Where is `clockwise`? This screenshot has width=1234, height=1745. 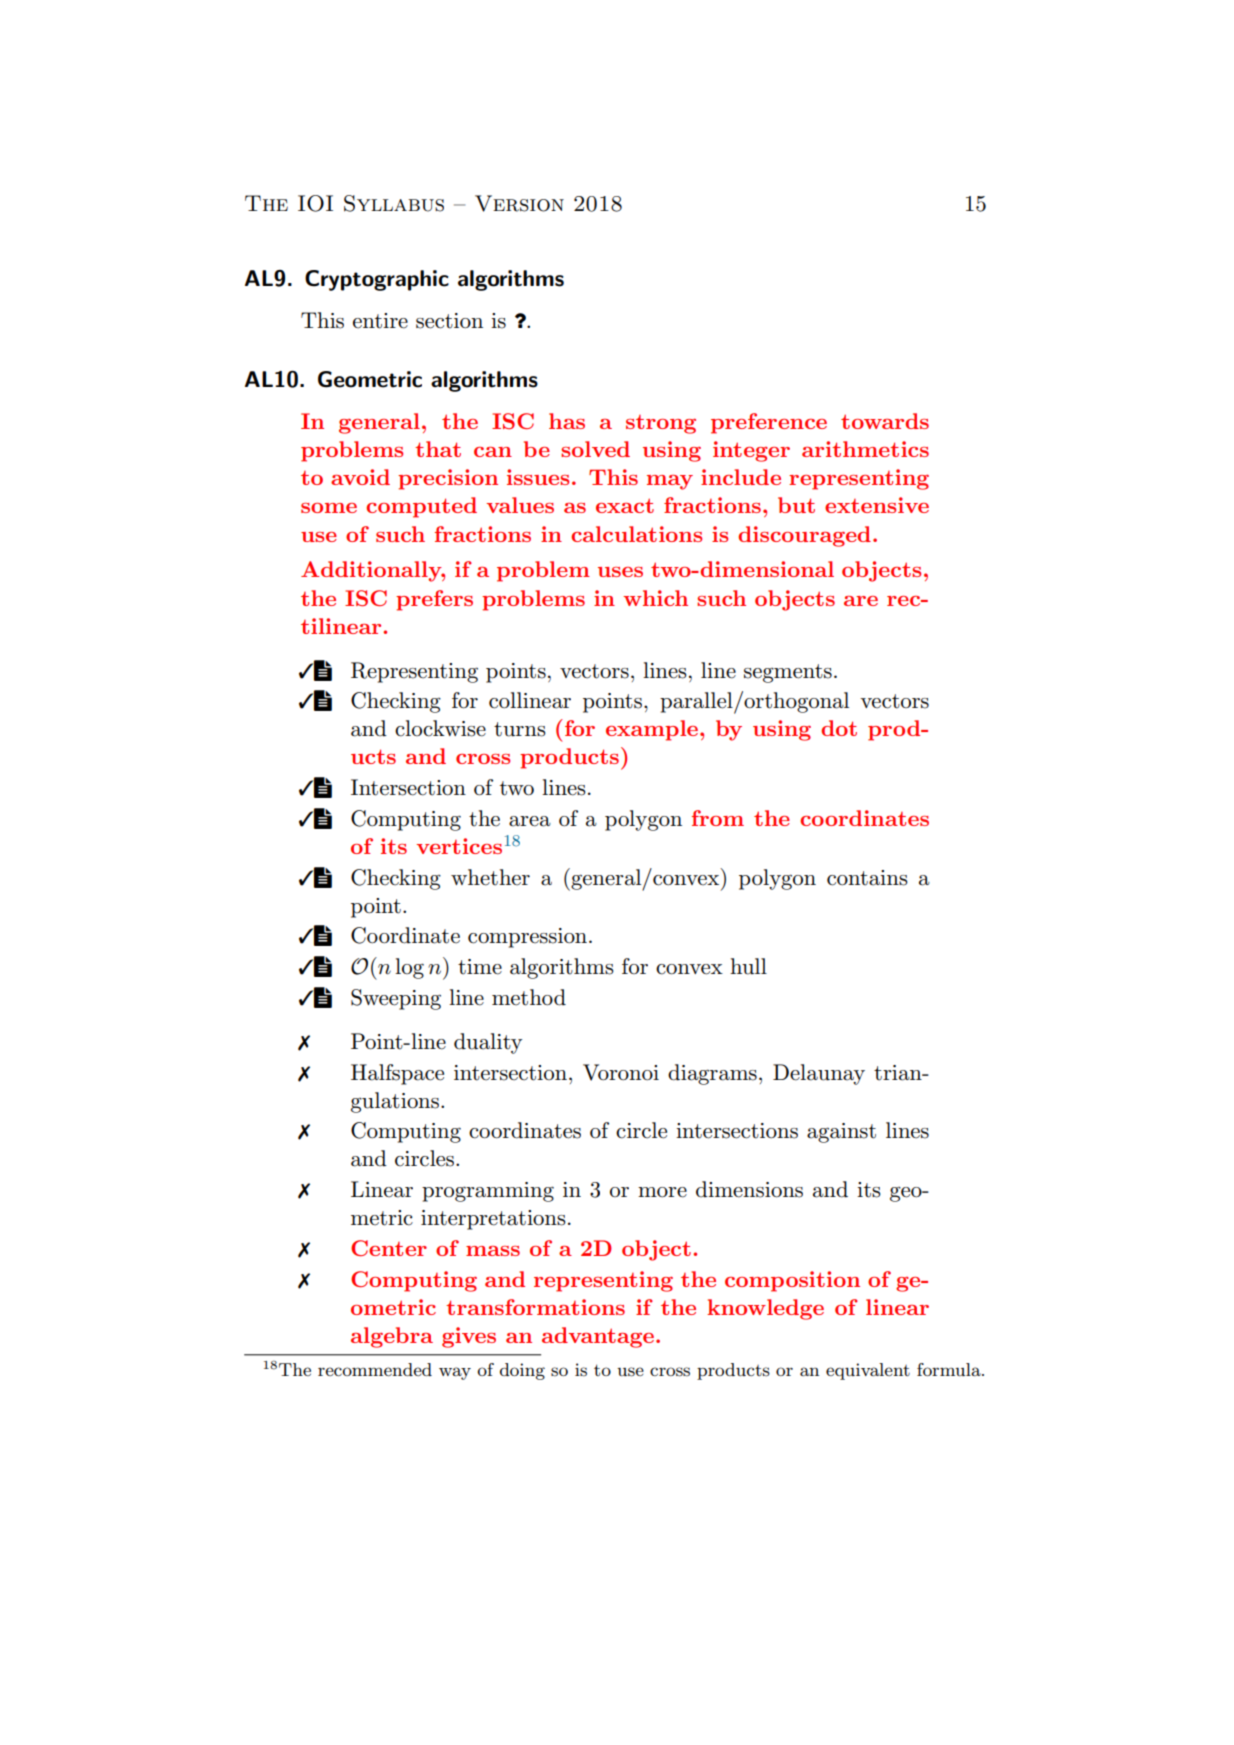 clockwise is located at coordinates (440, 728).
